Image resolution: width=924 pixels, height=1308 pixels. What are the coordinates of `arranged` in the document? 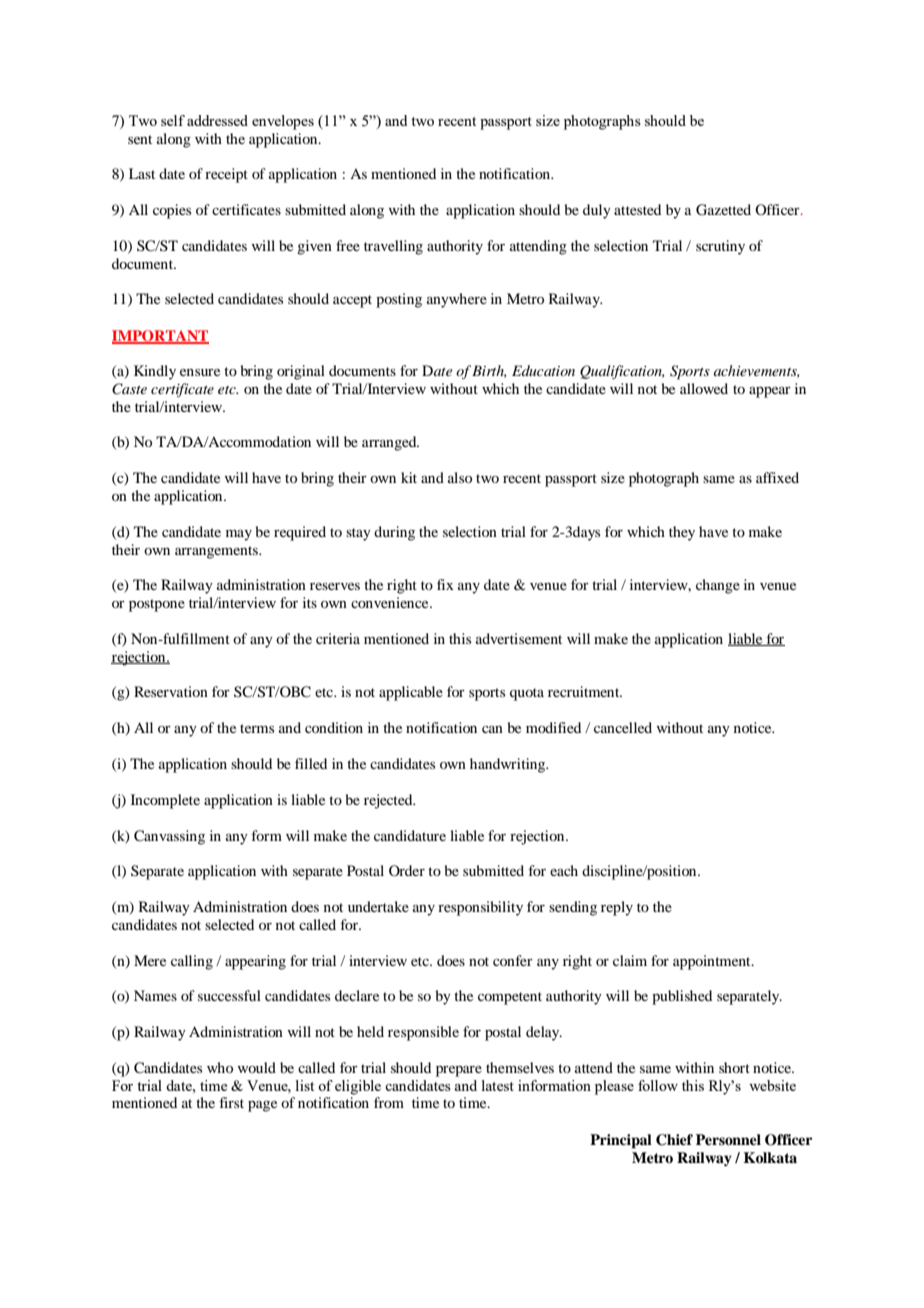 It's located at (390, 443).
